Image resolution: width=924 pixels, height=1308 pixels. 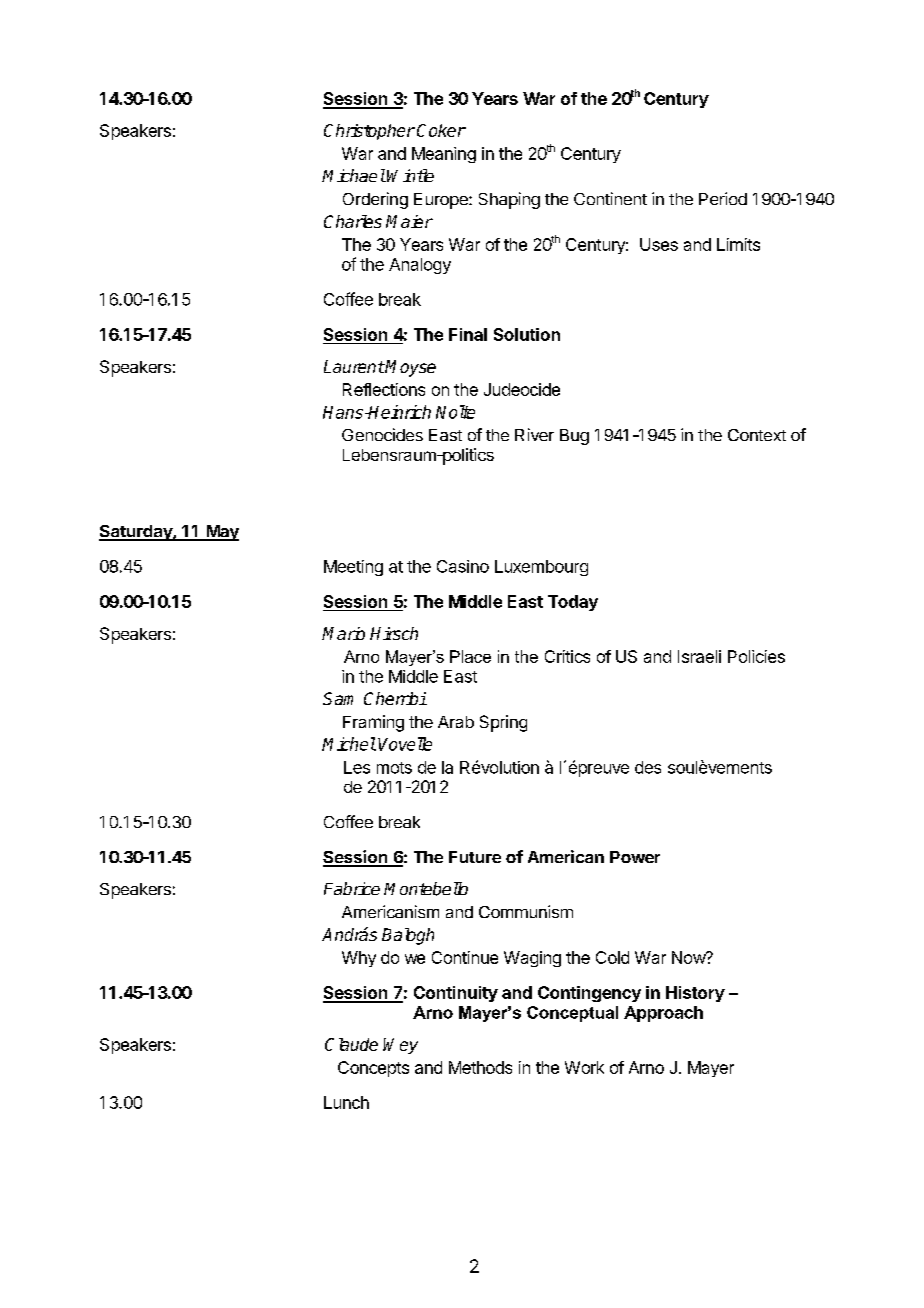 What do you see at coordinates (534, 434) in the page?
I see `River` at bounding box center [534, 434].
